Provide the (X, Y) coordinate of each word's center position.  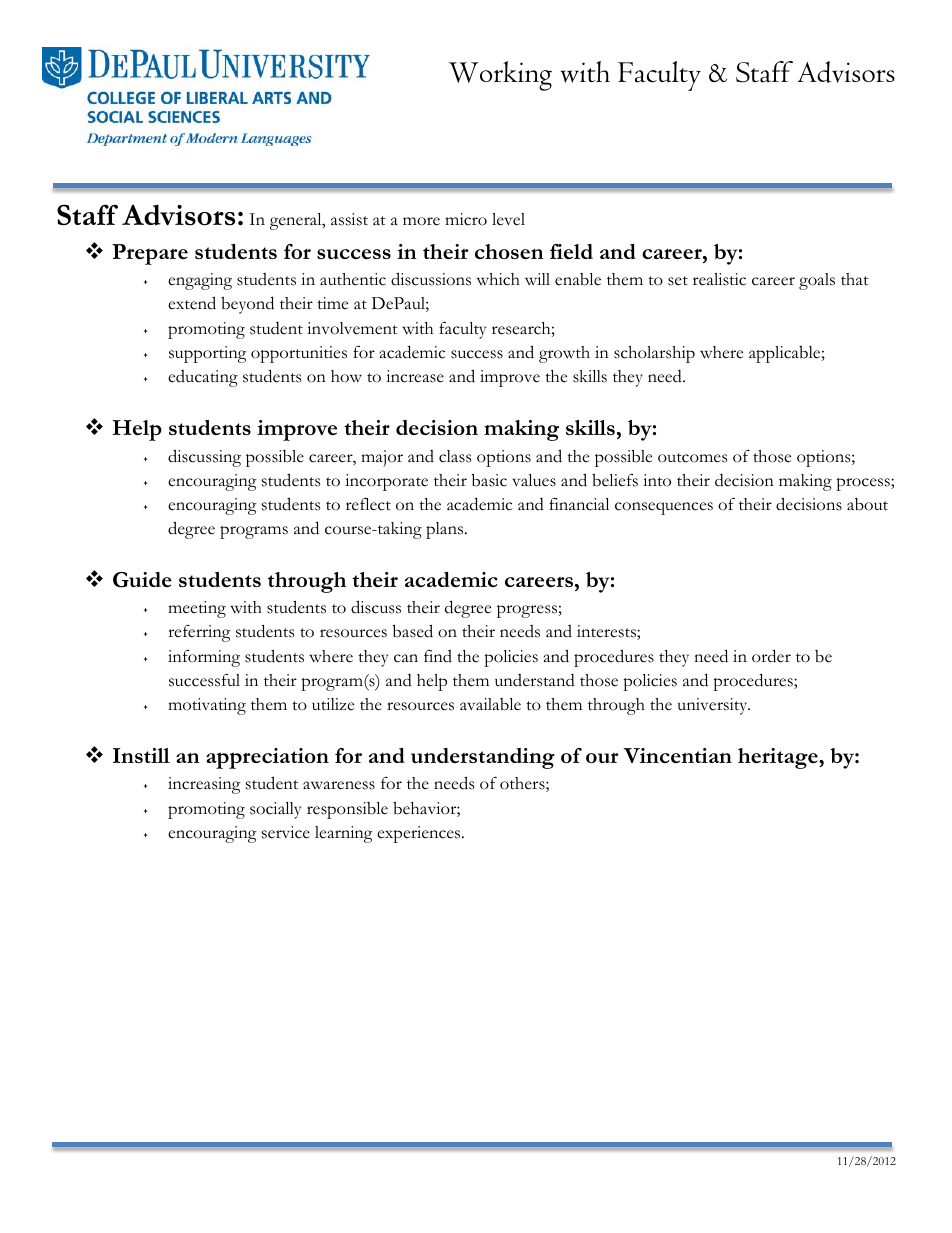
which (498, 279)
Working (500, 76)
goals (817, 281)
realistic (719, 279)
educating (203, 378)
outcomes (692, 458)
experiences (420, 834)
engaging (200, 281)
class (455, 456)
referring (199, 633)
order (771, 656)
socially (275, 810)
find (438, 656)
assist (349, 219)
